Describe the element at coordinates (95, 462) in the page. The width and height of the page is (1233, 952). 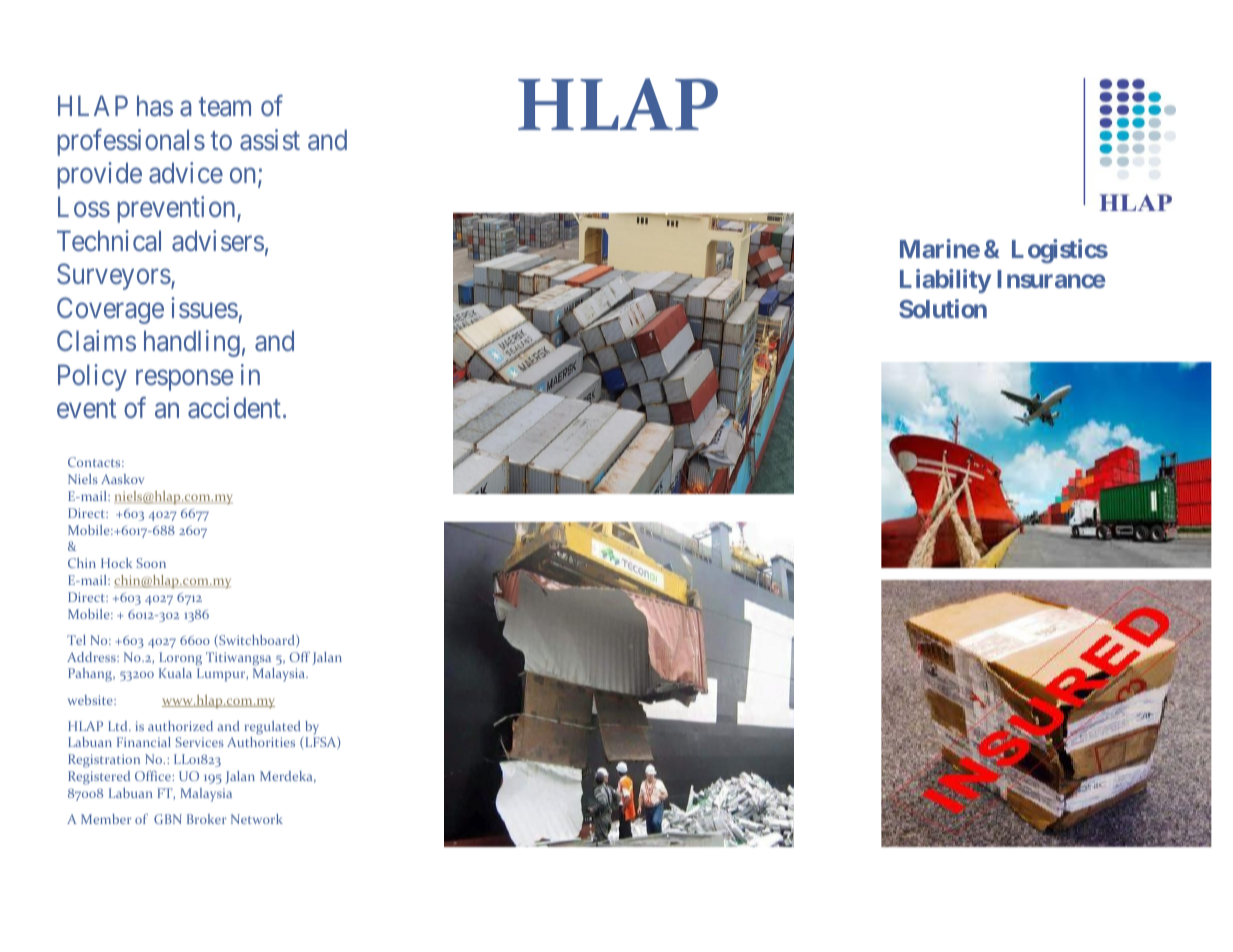
I see `Contacts` at that location.
